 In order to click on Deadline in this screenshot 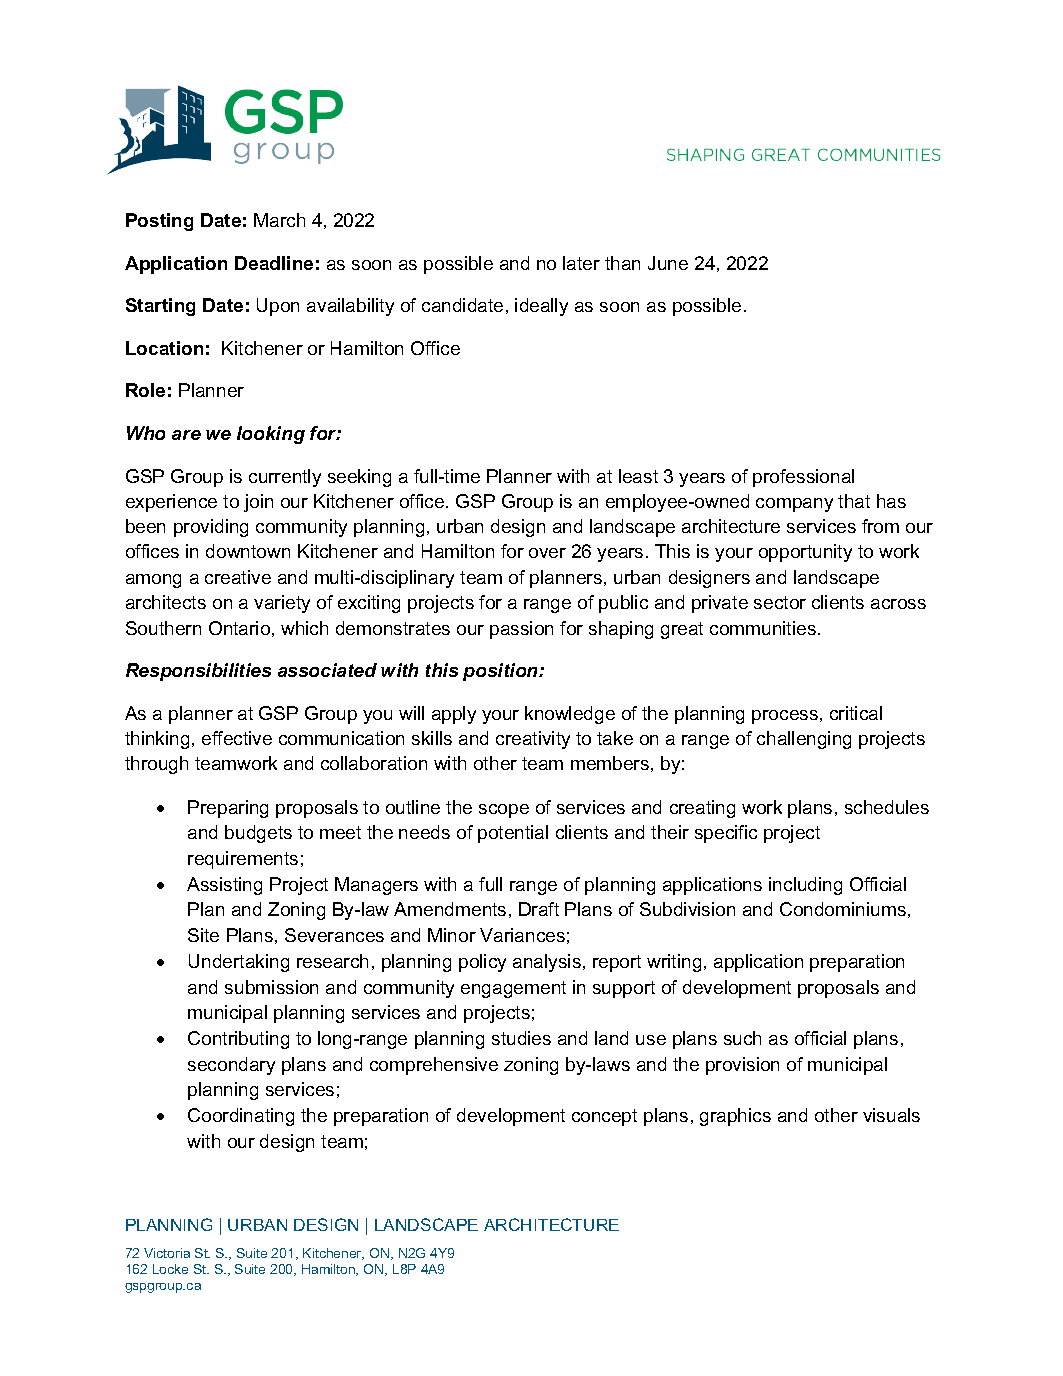, I will do `click(274, 263)`.
